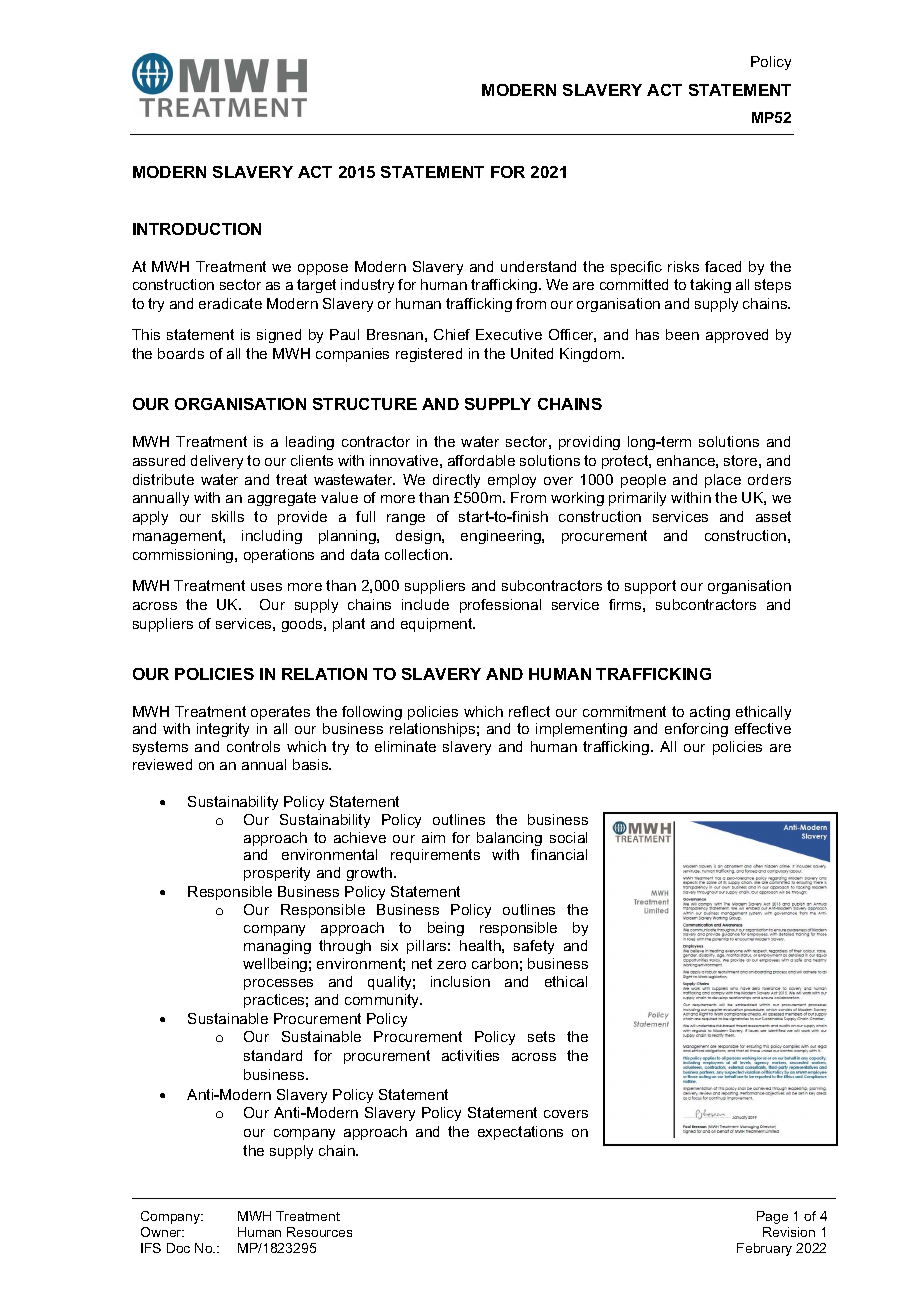  What do you see at coordinates (772, 1217) in the image?
I see `Page` at bounding box center [772, 1217].
